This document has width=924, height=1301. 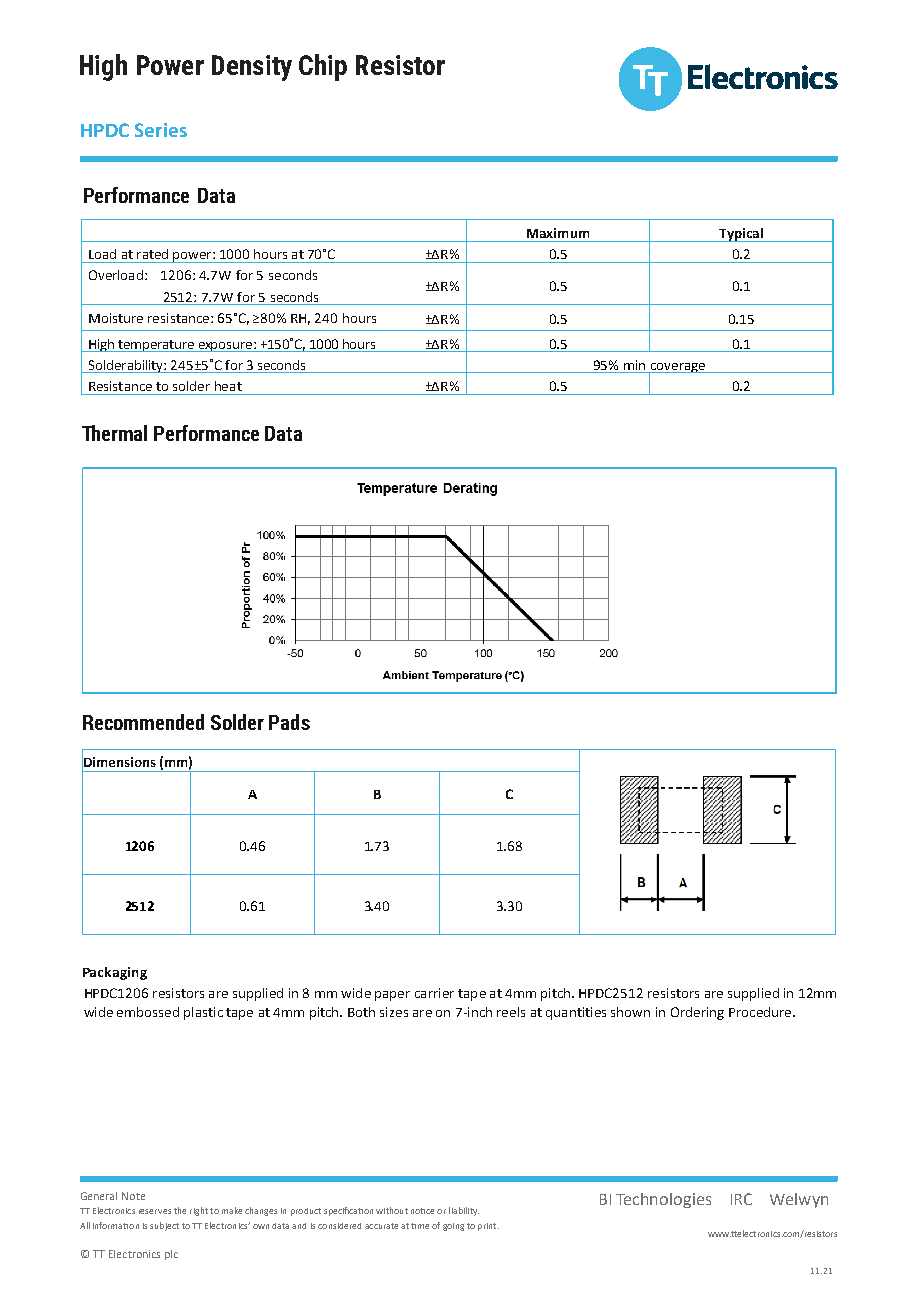 What do you see at coordinates (156, 346) in the document?
I see `temperature` at bounding box center [156, 346].
